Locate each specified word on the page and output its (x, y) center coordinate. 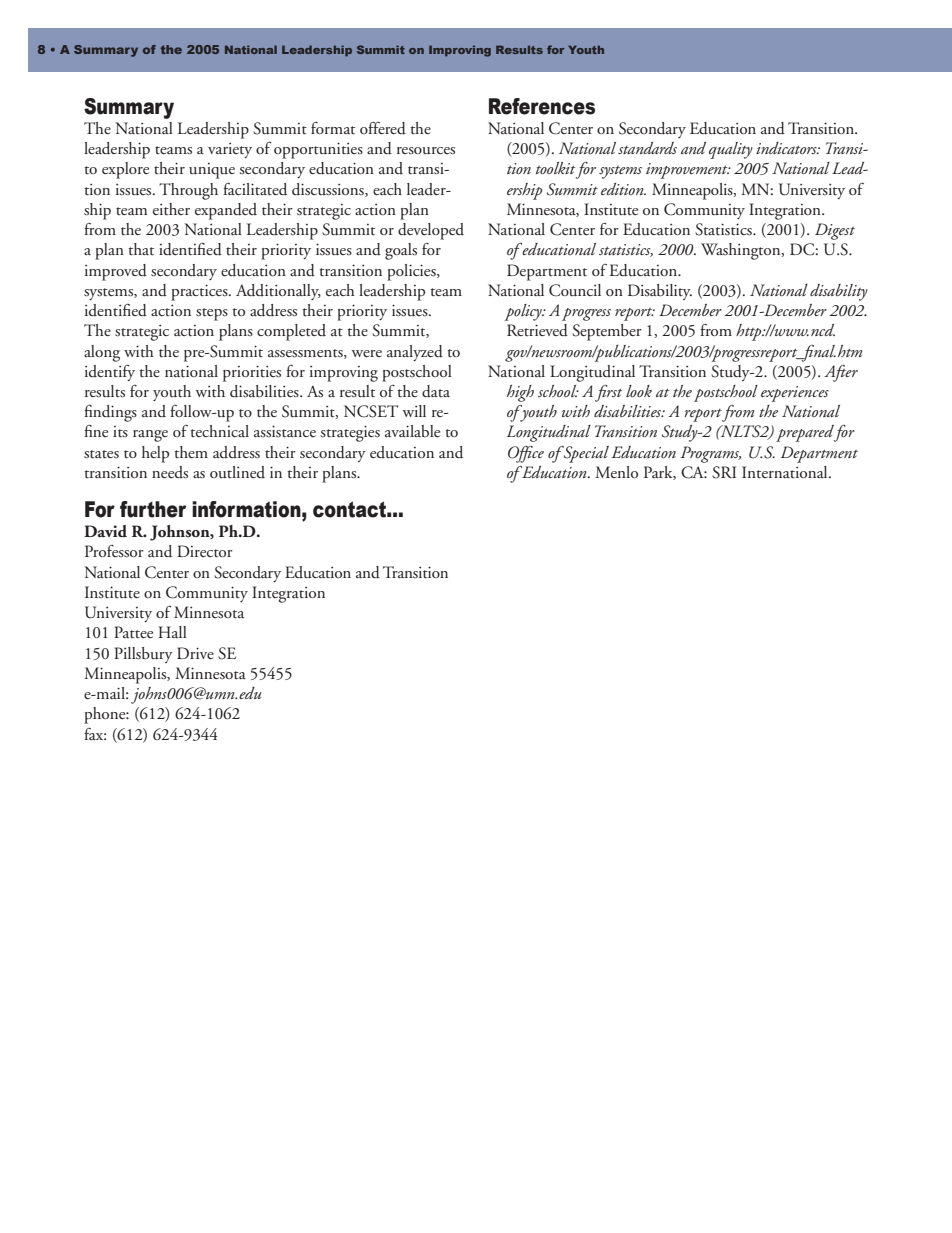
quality (731, 150)
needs (170, 472)
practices (200, 292)
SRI (724, 472)
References (542, 106)
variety (230, 150)
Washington (742, 251)
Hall (172, 632)
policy (524, 312)
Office (526, 454)
